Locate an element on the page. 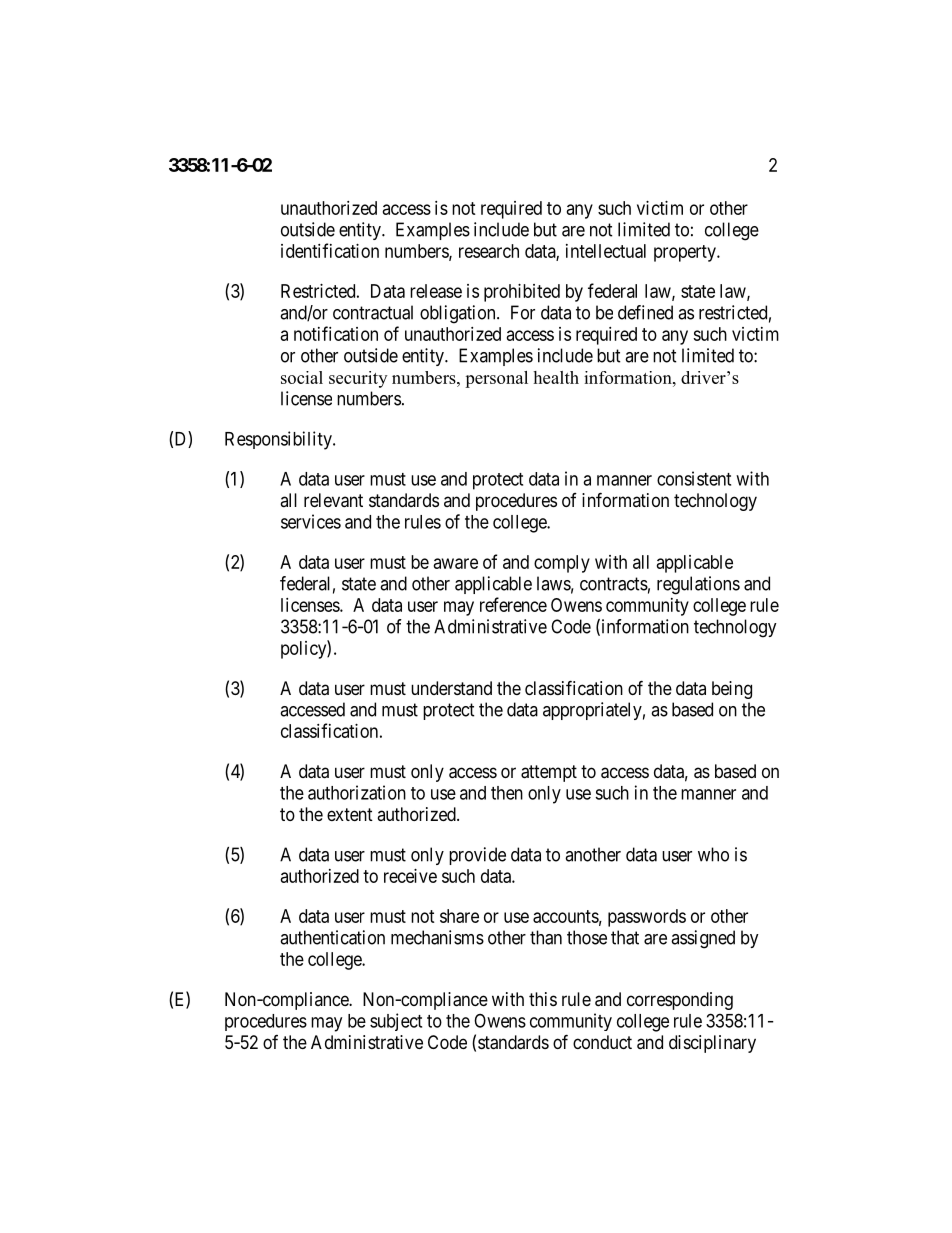  aware is located at coordinates (456, 563).
